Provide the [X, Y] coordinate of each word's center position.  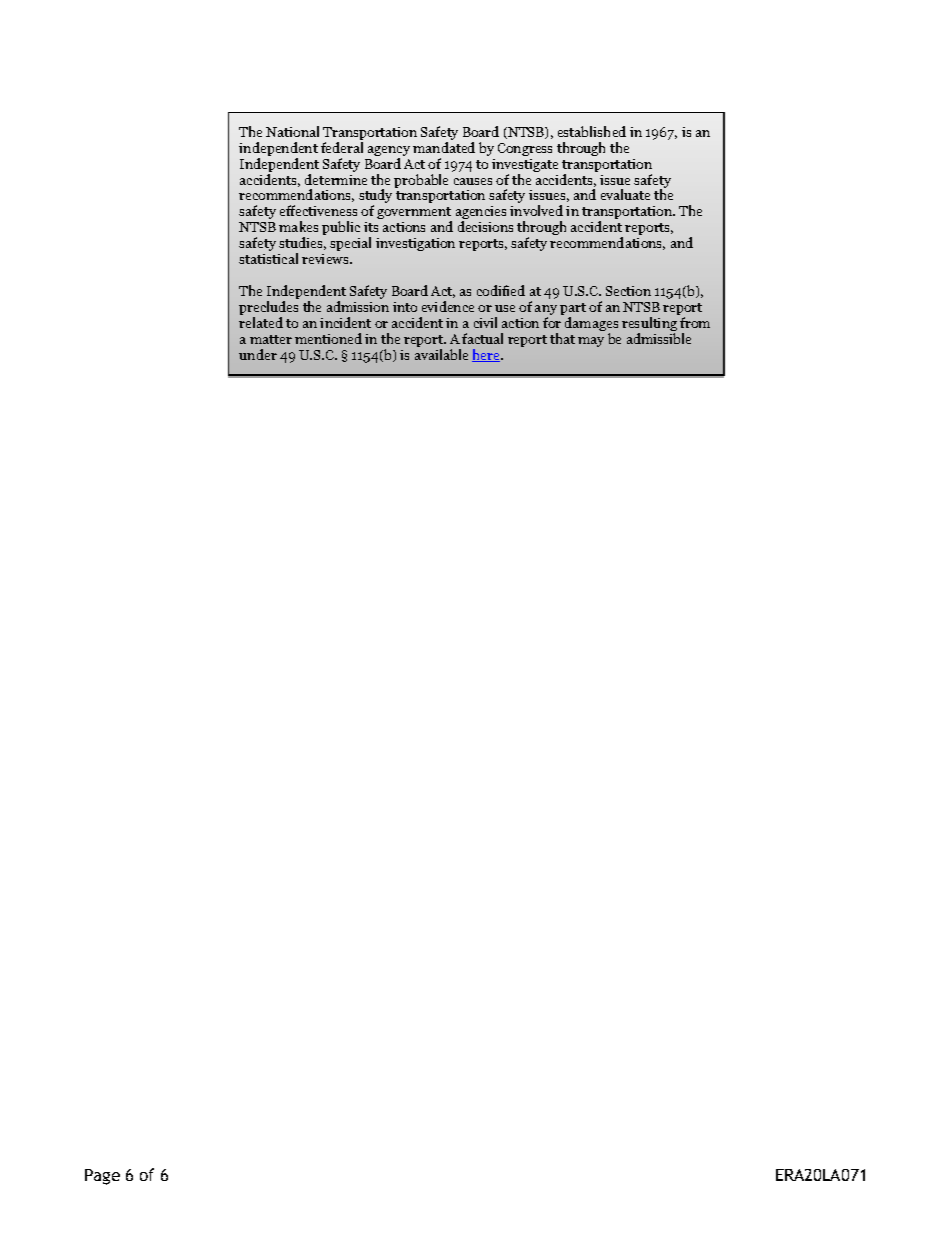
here [487, 355]
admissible [659, 338]
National [292, 131]
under [258, 354]
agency [389, 152]
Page [102, 1177]
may [591, 342]
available [441, 354]
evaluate [625, 194]
